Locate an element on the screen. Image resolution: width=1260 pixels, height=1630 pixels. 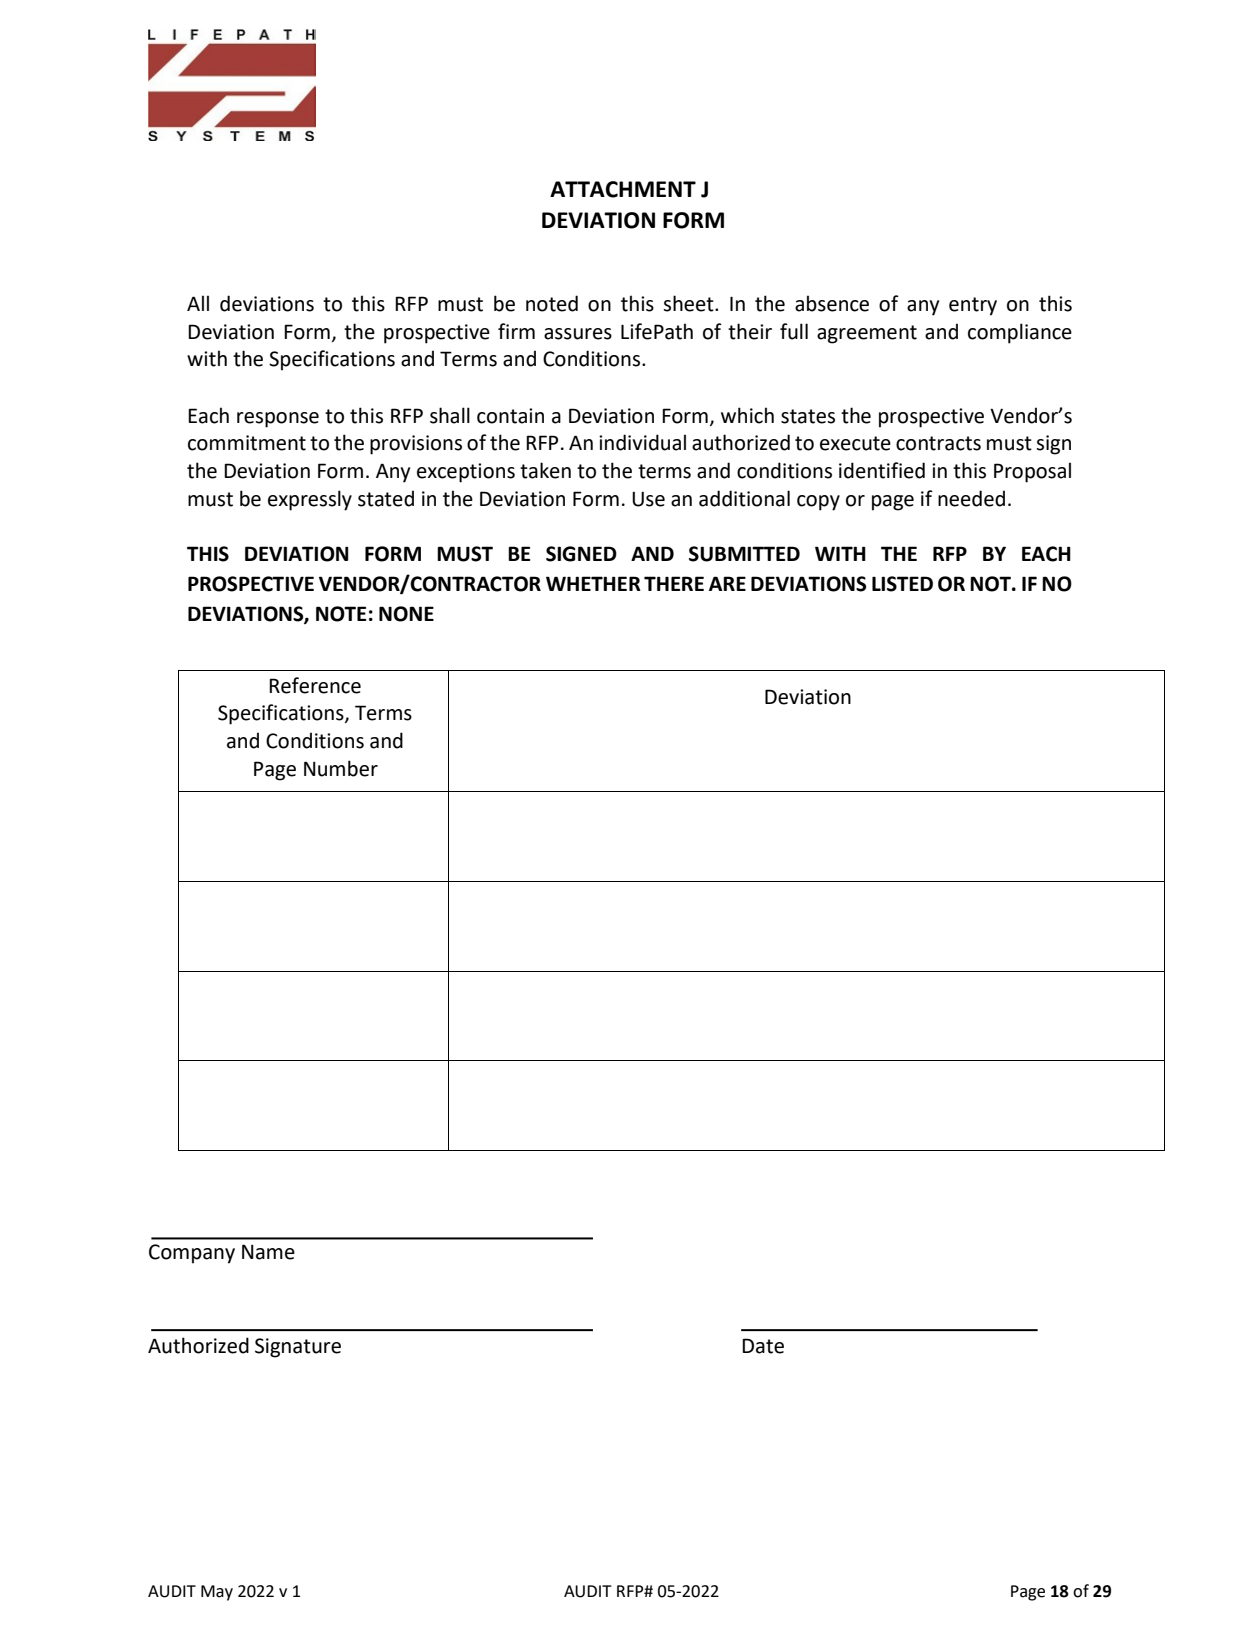
ATTACHMENT is located at coordinates (623, 189).
